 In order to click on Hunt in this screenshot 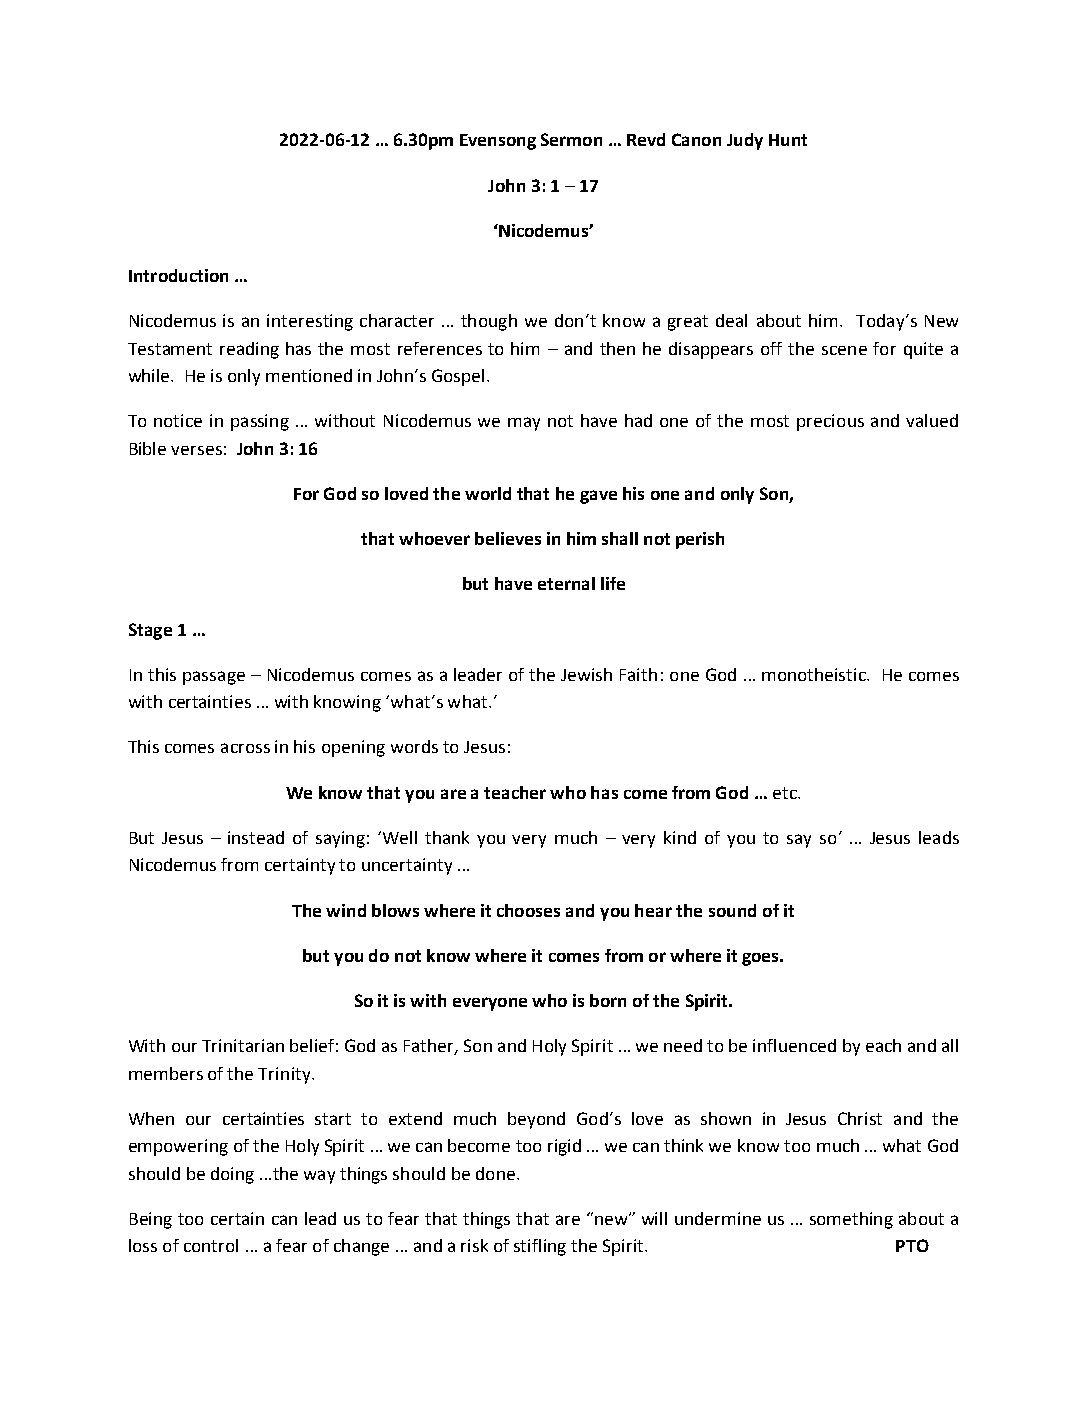, I will do `click(788, 140)`.
